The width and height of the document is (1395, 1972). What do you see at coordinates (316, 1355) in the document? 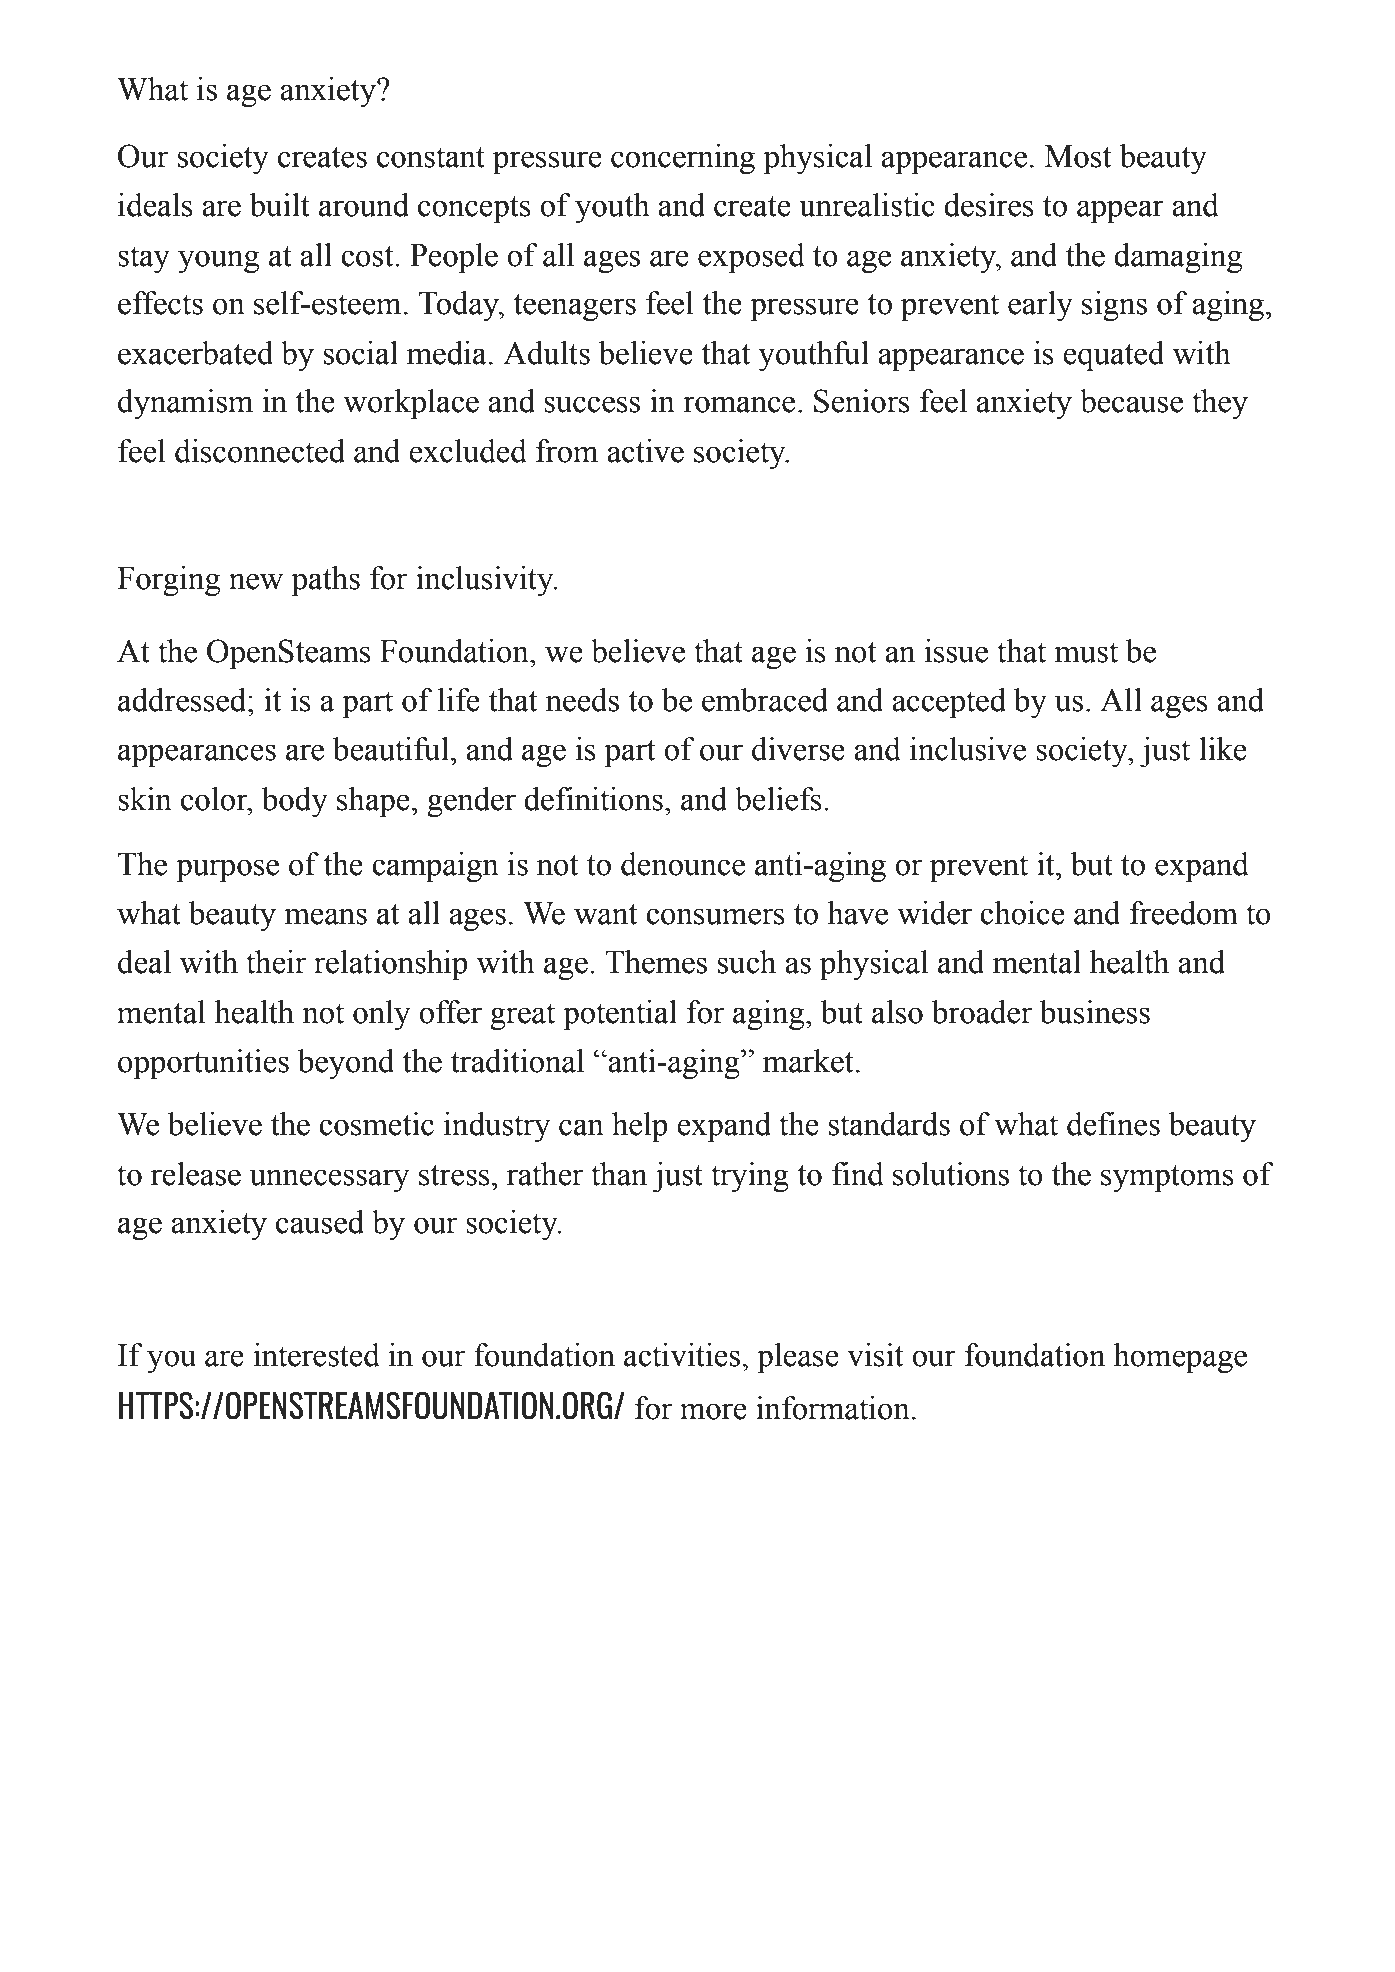
I see `interested` at bounding box center [316, 1355].
